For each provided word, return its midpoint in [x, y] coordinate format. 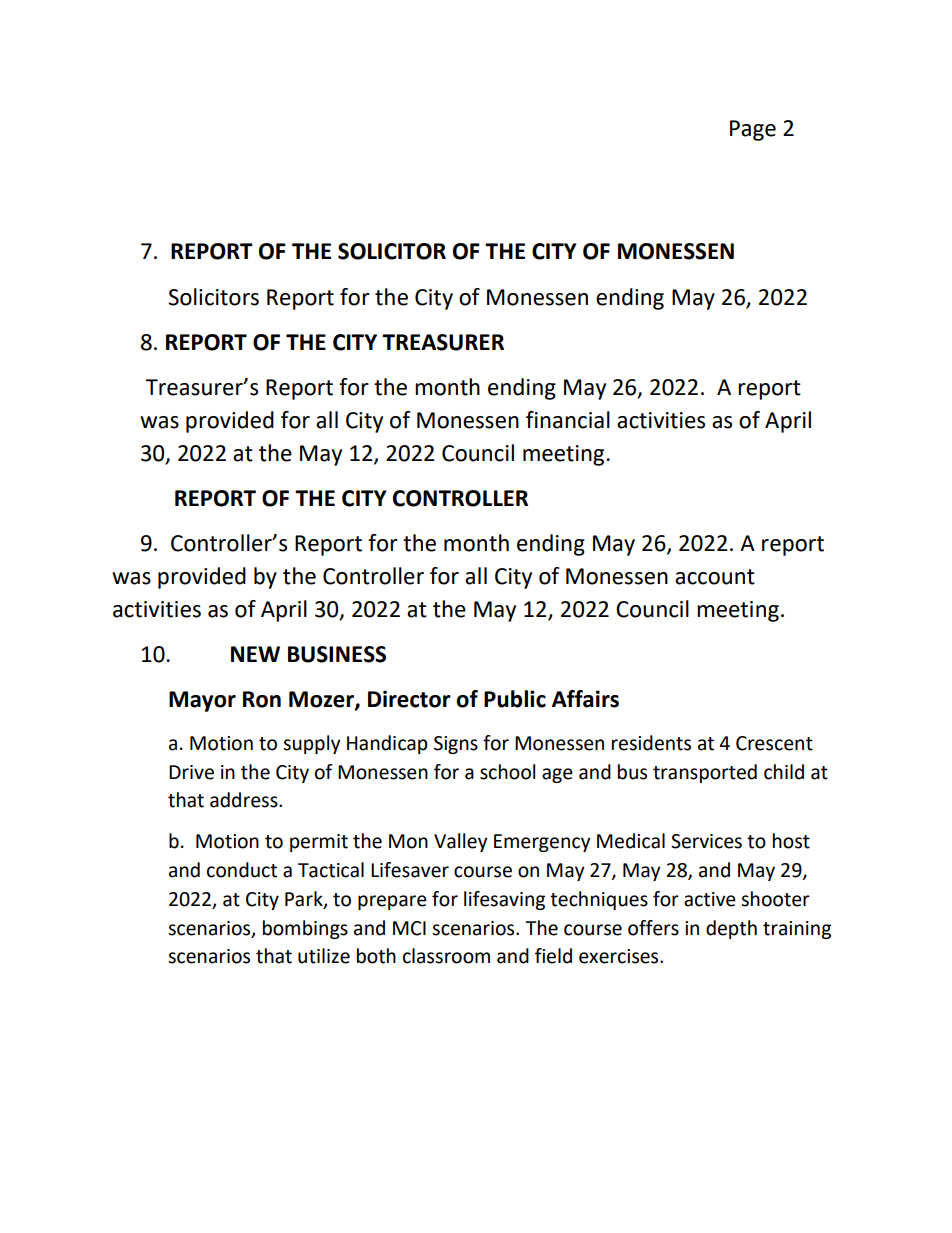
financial [568, 420]
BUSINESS [337, 654]
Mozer [322, 700]
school [507, 772]
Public [515, 699]
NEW [255, 654]
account [715, 577]
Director [409, 699]
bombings [305, 929]
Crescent [774, 743]
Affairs [585, 699]
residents [651, 743]
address [245, 800]
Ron [262, 699]
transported [705, 773]
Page [753, 130]
